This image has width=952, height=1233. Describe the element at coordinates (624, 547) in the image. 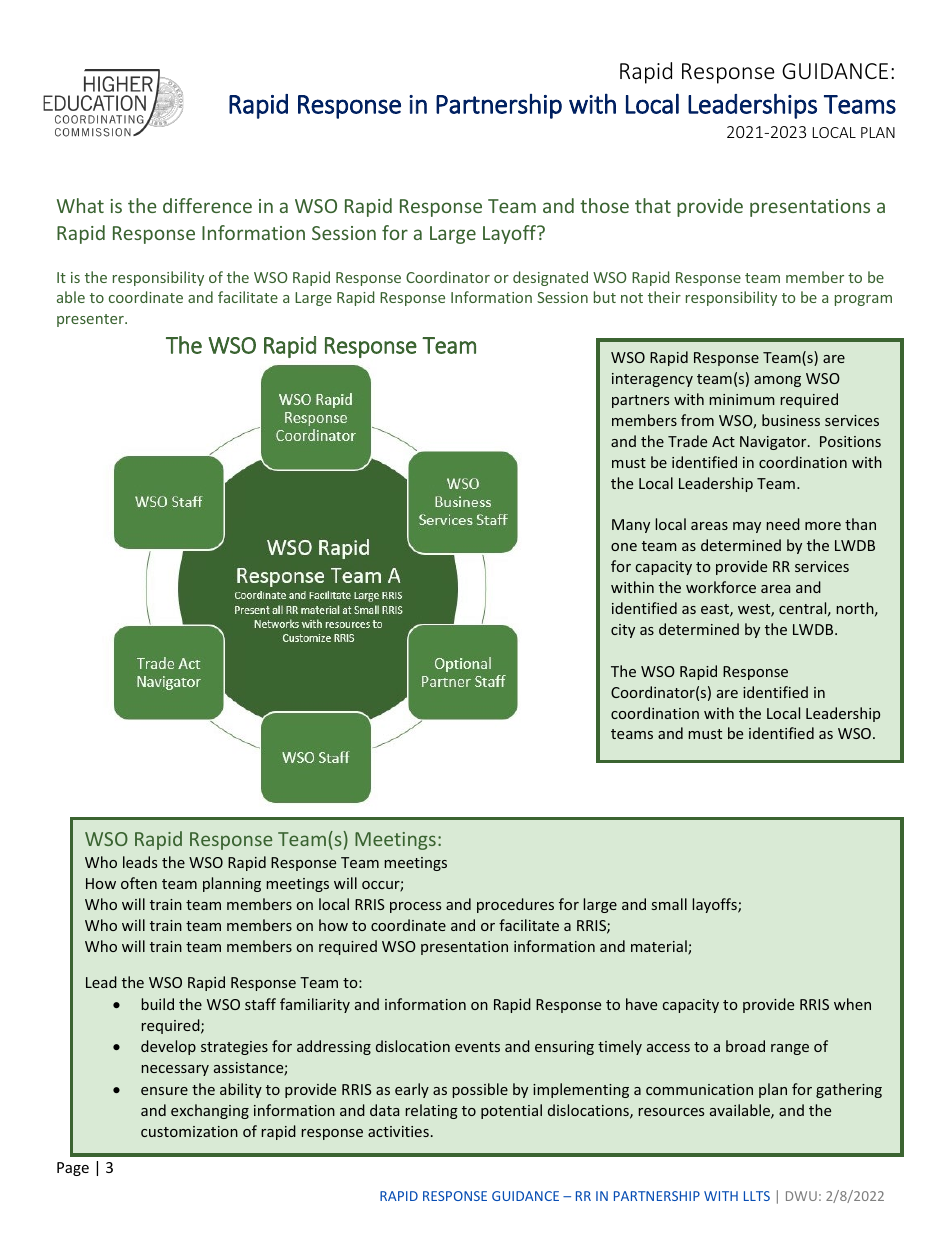

I see `one` at that location.
